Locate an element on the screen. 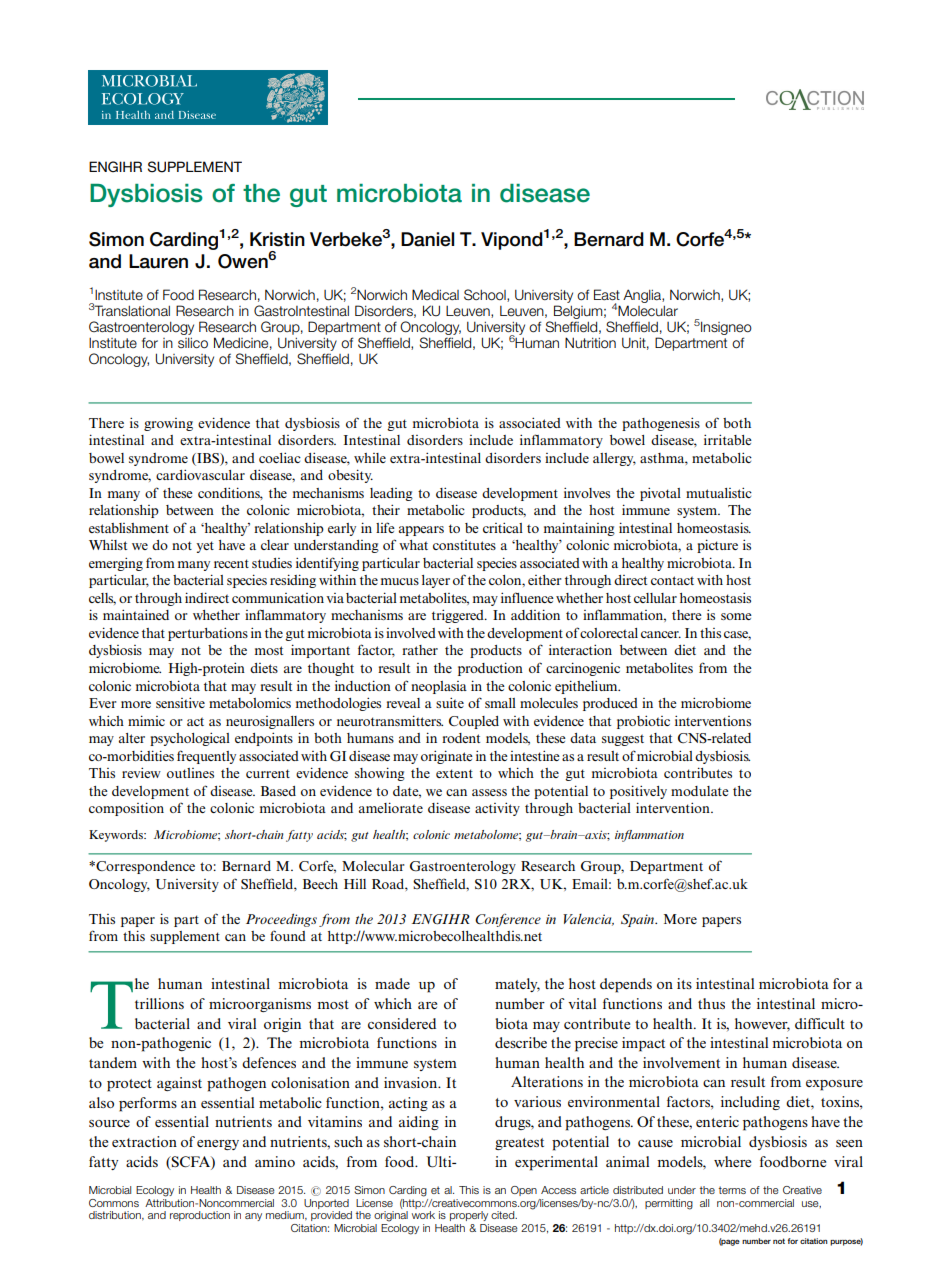 This screenshot has width=952, height=1270. terms is located at coordinates (732, 1190).
